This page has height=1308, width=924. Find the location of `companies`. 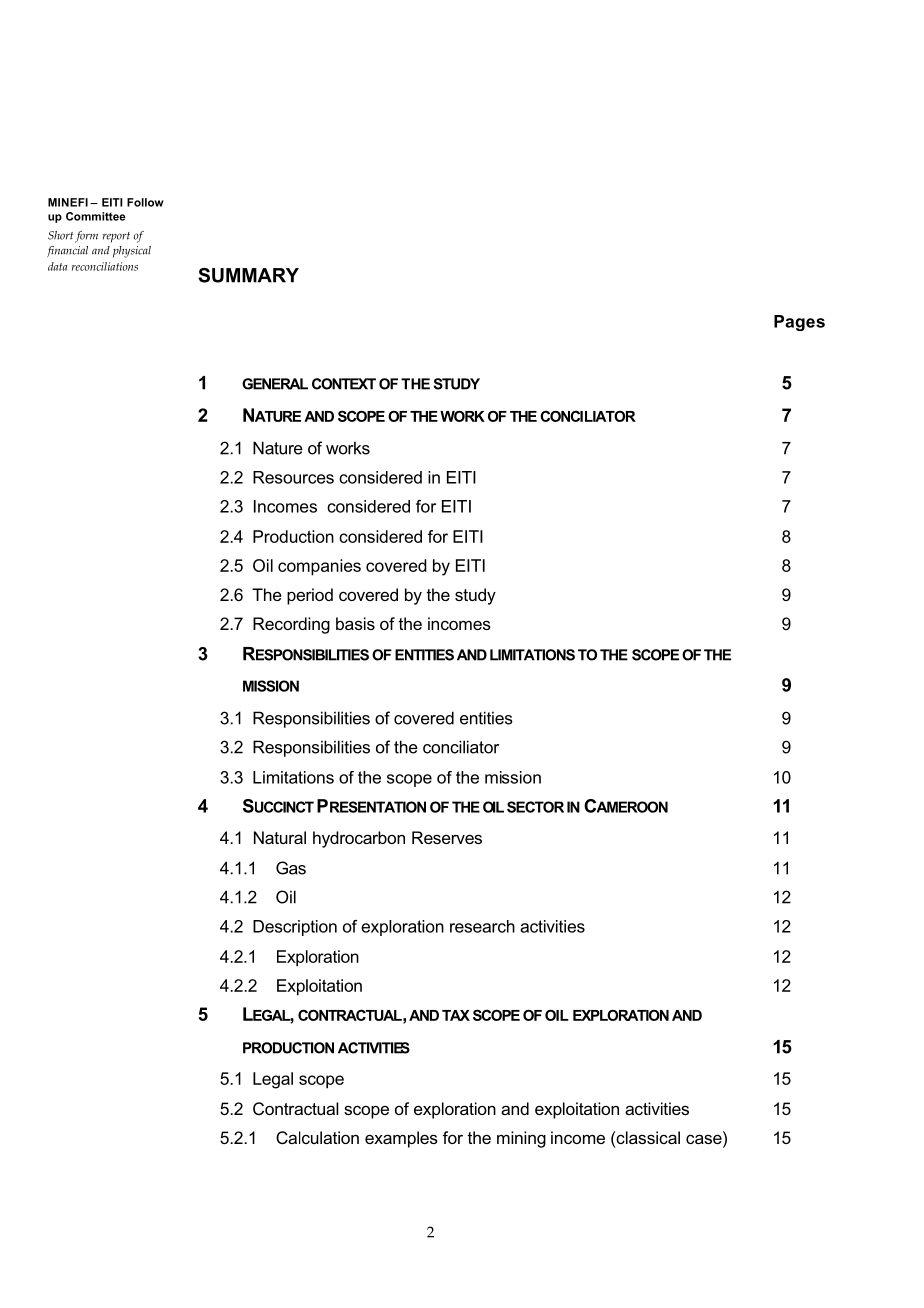

companies is located at coordinates (319, 567).
